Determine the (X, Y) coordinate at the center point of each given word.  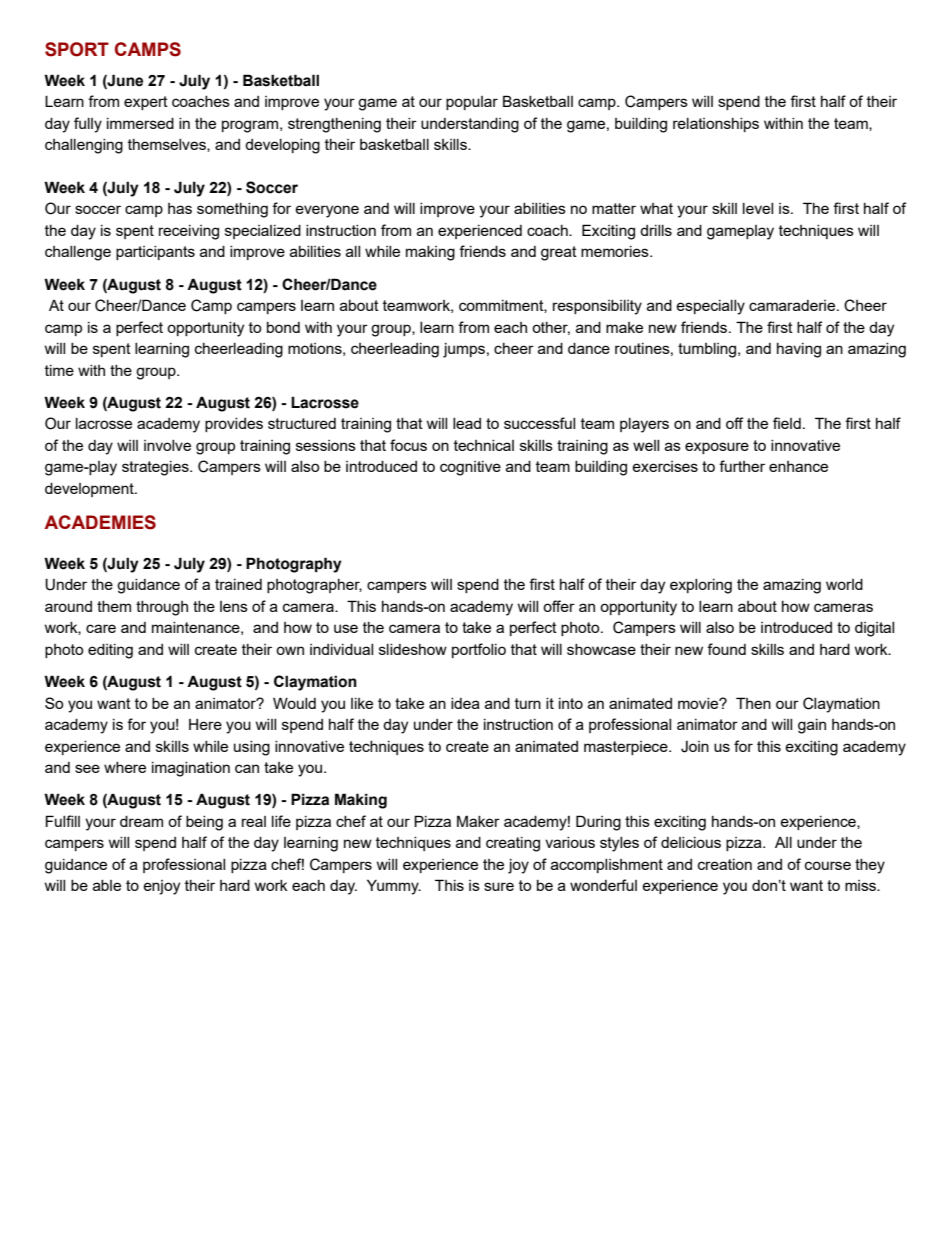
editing (110, 651)
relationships (716, 125)
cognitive (470, 468)
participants (155, 253)
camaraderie (793, 305)
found (726, 649)
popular (472, 103)
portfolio (479, 650)
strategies (156, 468)
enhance (798, 466)
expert (146, 103)
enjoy (161, 887)
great (559, 253)
